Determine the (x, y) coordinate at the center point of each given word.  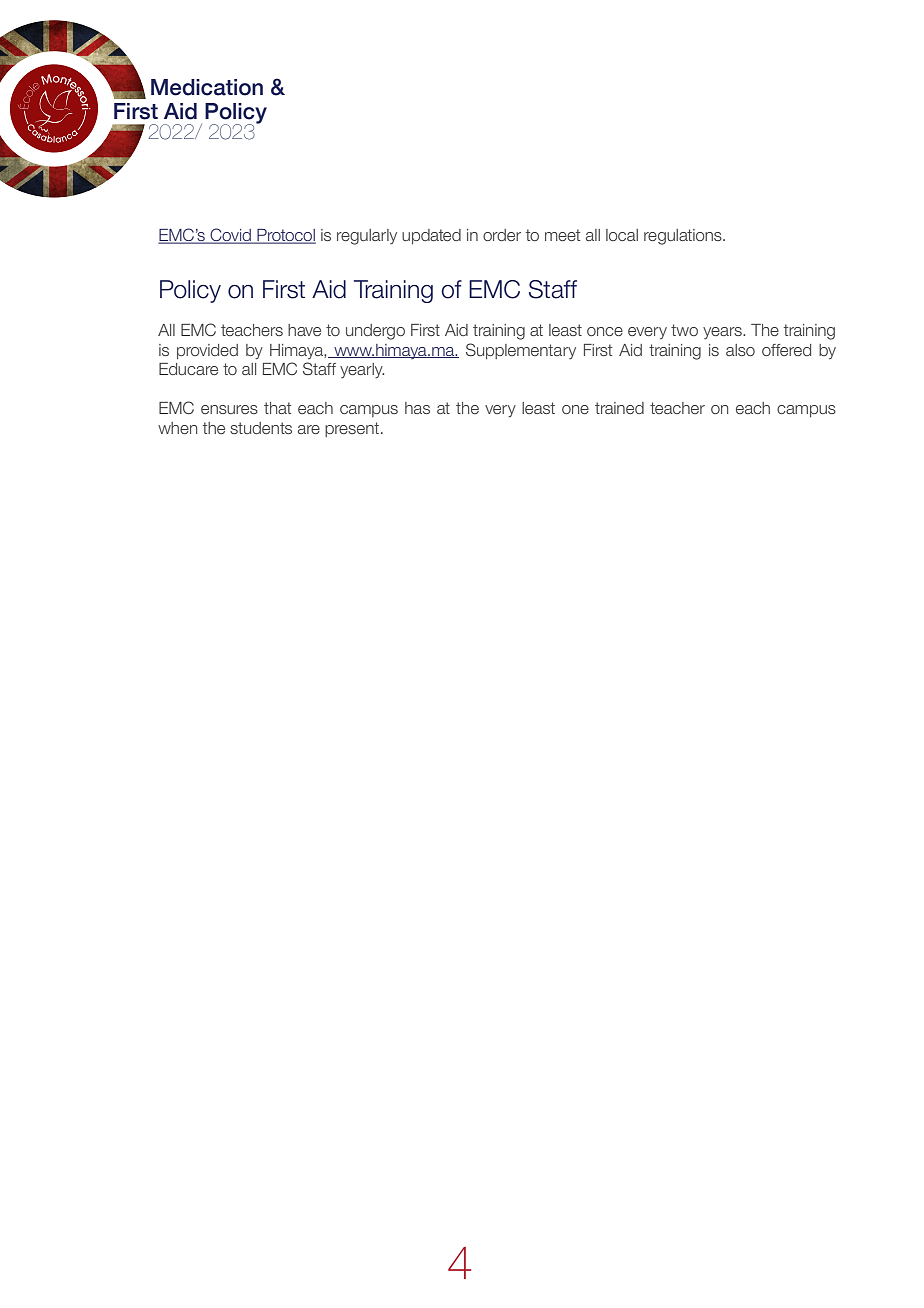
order (502, 235)
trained (619, 408)
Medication (207, 87)
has (417, 408)
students (261, 428)
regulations (684, 237)
